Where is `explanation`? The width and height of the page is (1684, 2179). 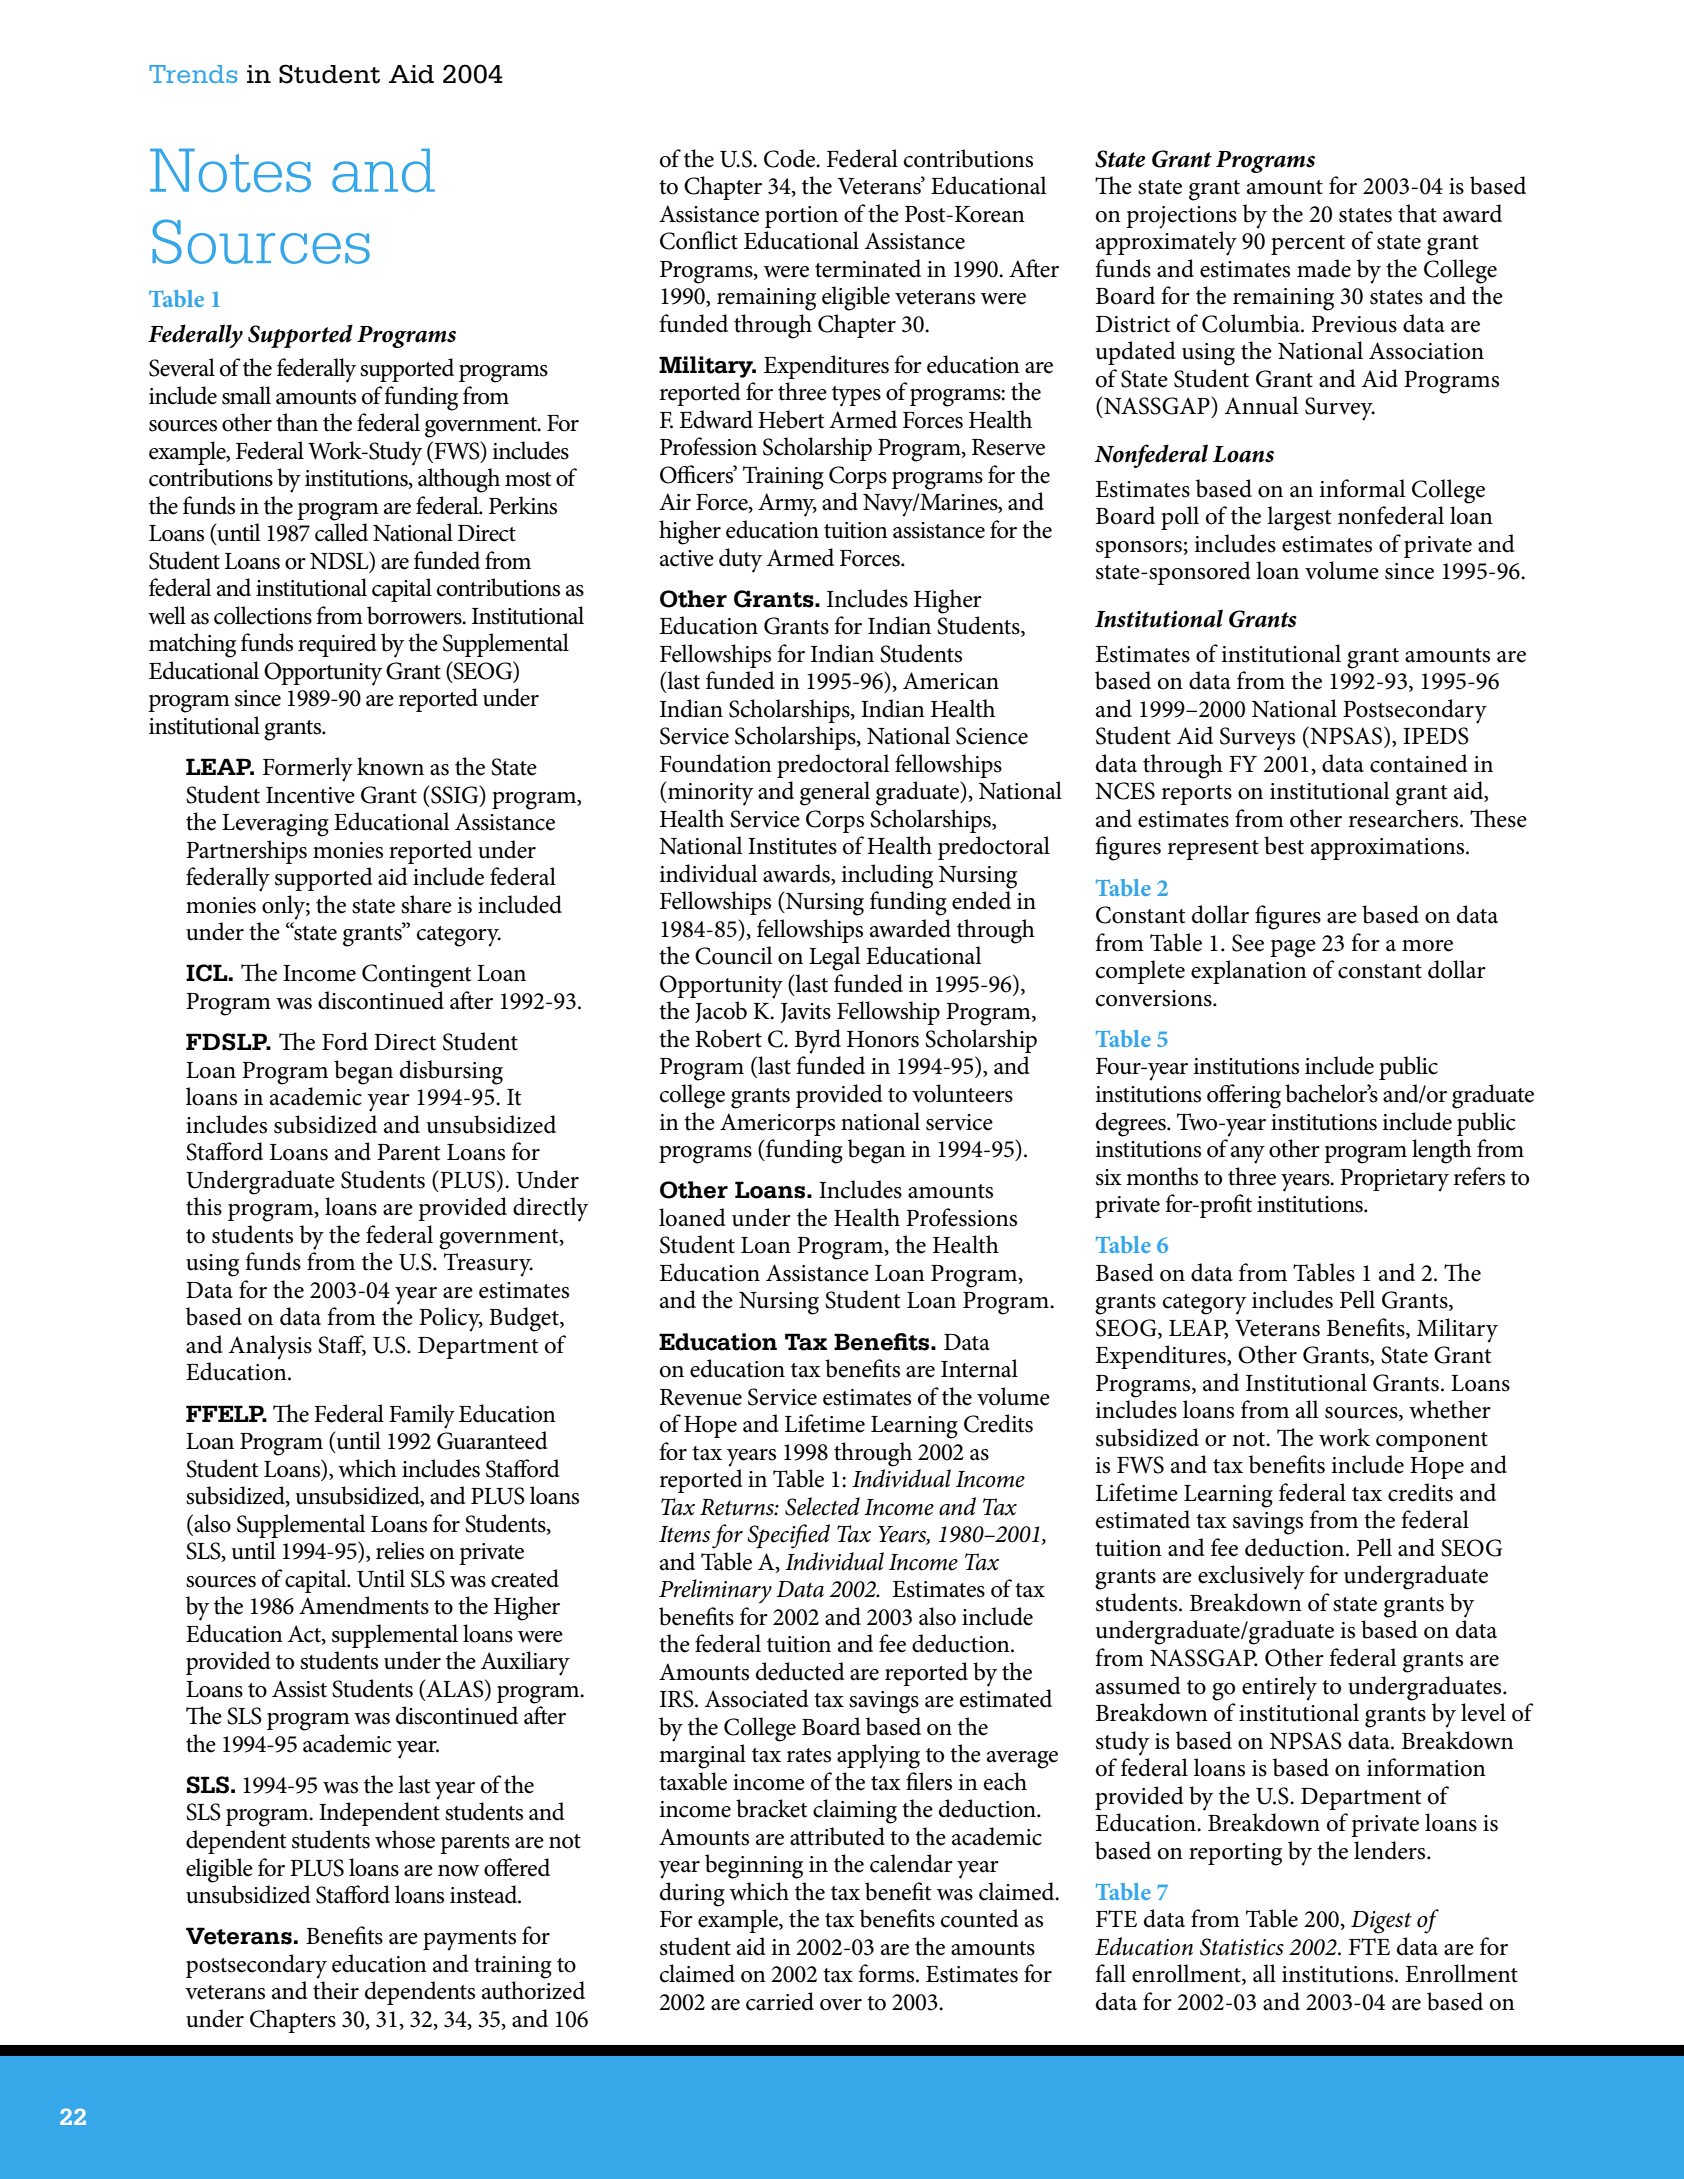 explanation is located at coordinates (1249, 972).
